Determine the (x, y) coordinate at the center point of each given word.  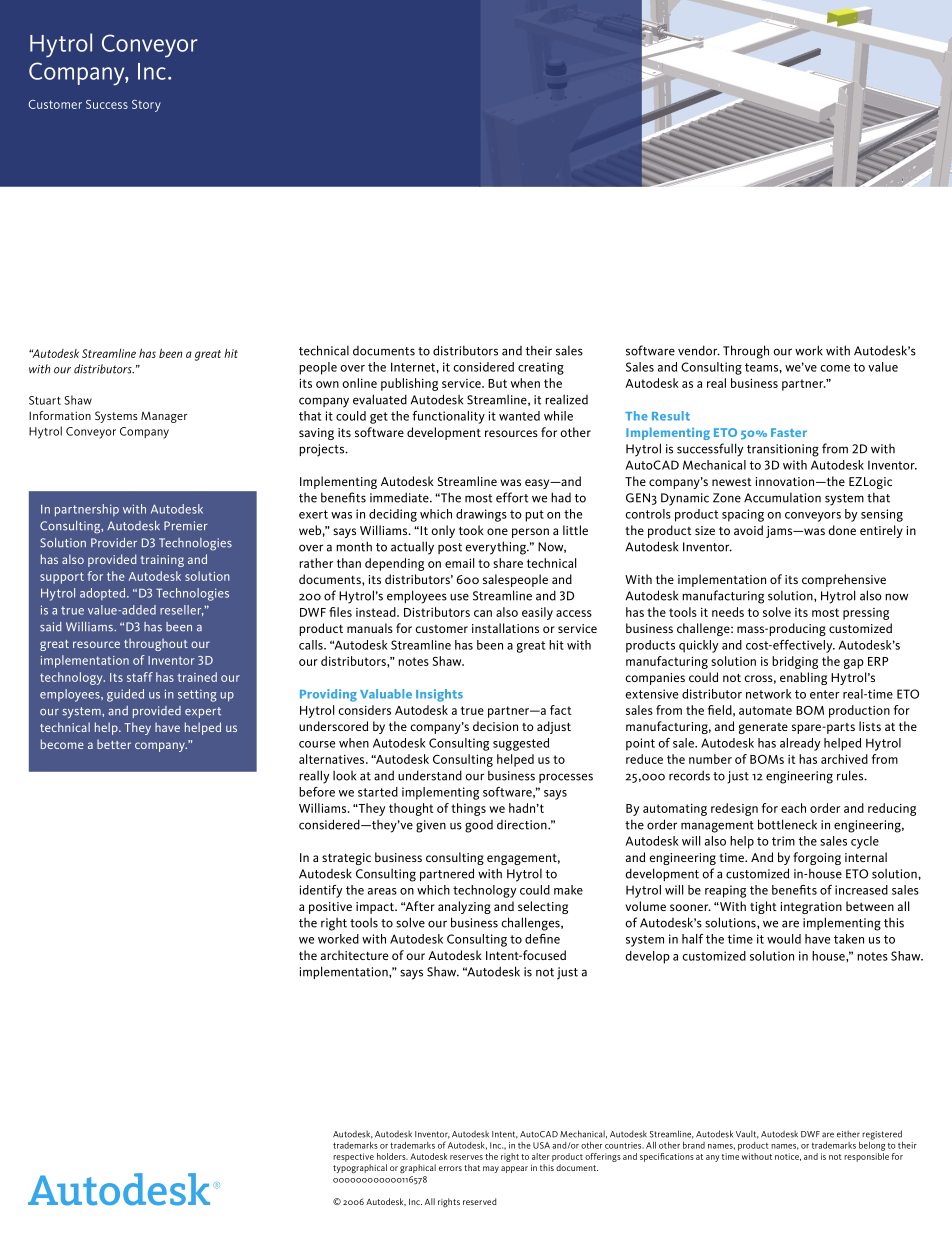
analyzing (464, 907)
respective (353, 1157)
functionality (448, 417)
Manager (164, 417)
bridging (795, 662)
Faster (789, 432)
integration (811, 908)
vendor (699, 350)
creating (541, 368)
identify (320, 891)
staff (140, 677)
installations (505, 628)
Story (146, 106)
